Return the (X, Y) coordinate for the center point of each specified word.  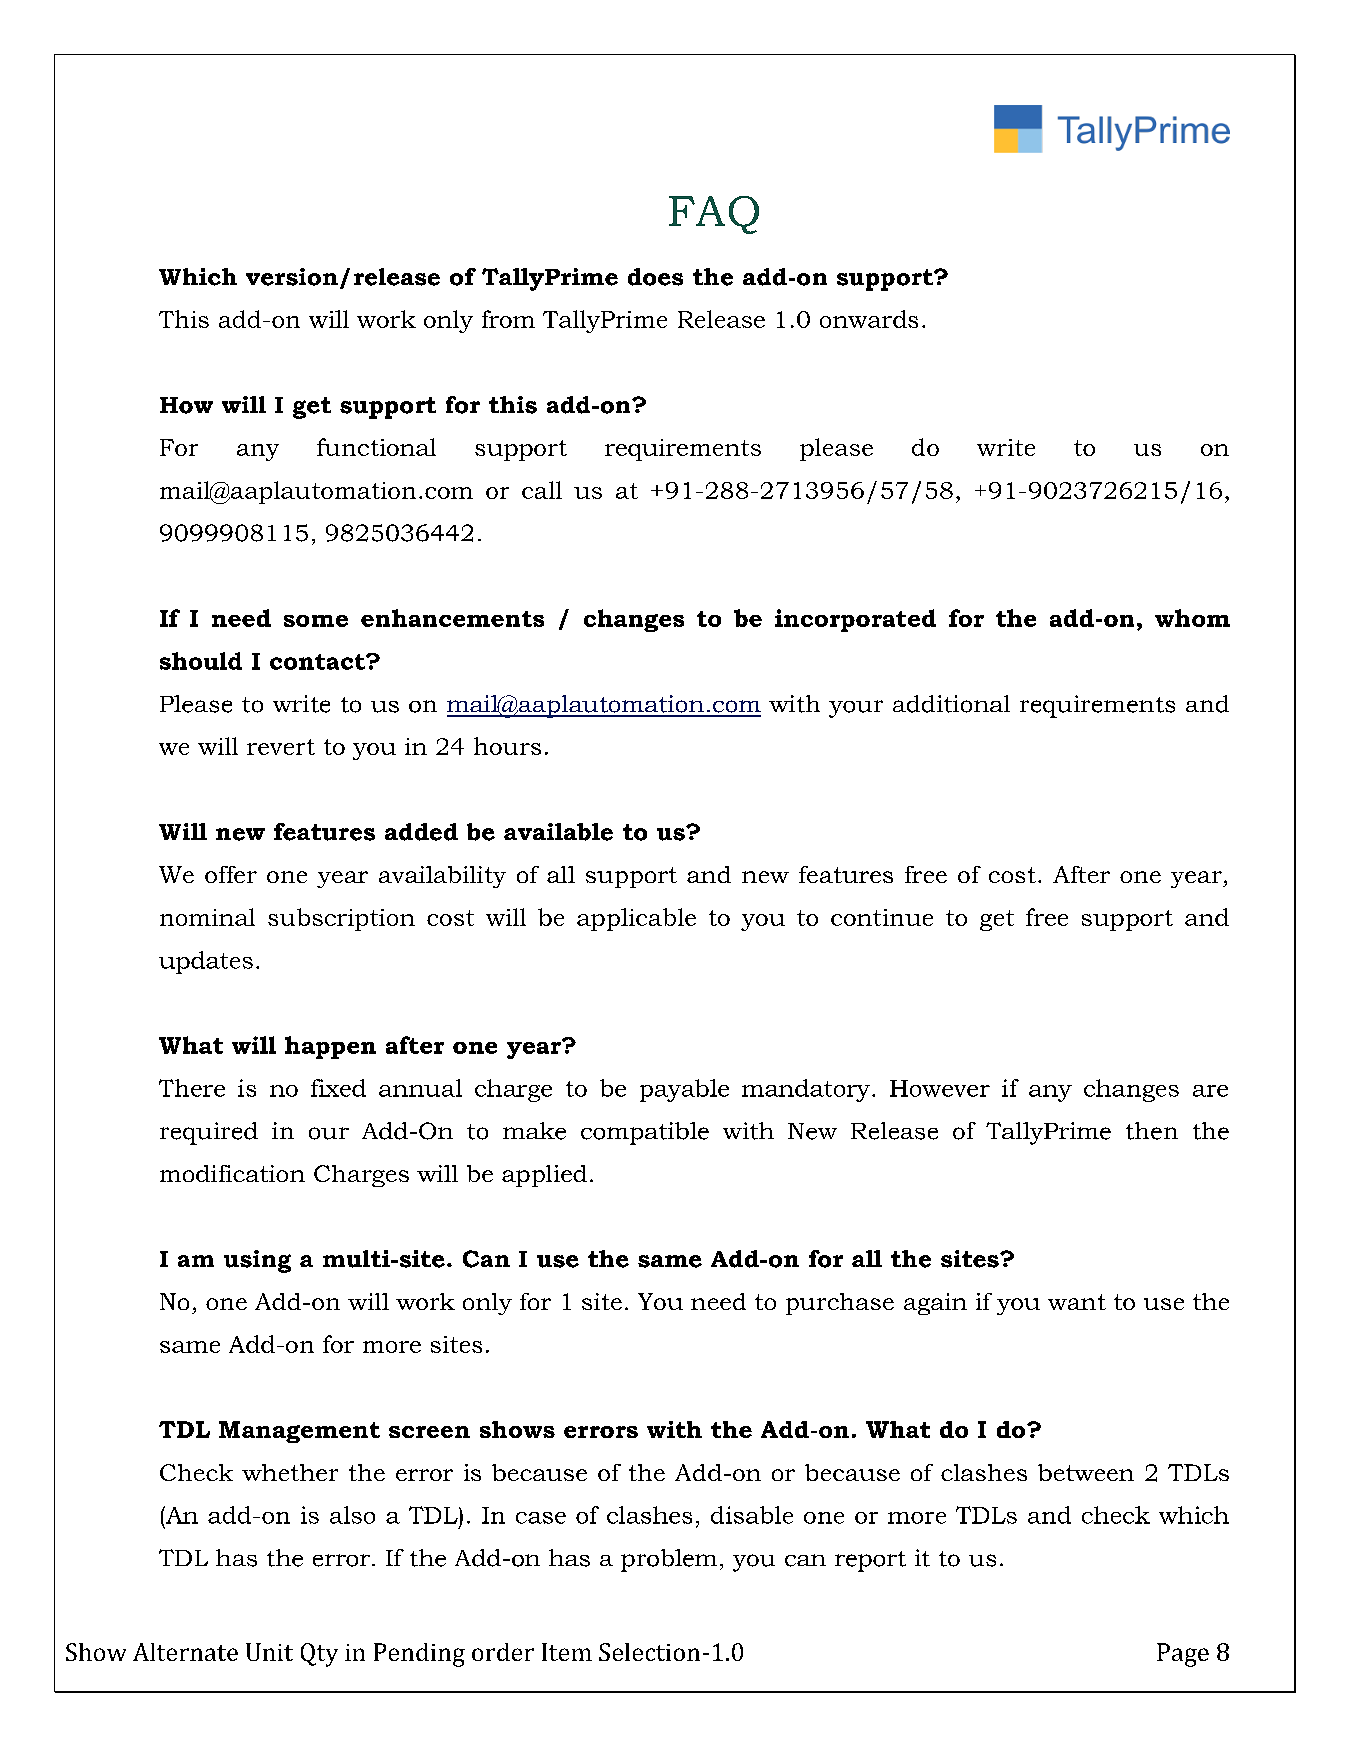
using (257, 1261)
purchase (840, 1304)
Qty (319, 1655)
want (1077, 1302)
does (655, 277)
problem (669, 1560)
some (316, 621)
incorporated (855, 620)
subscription (341, 919)
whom (1192, 618)
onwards (869, 319)
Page (1183, 1655)
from (508, 319)
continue (882, 917)
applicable (636, 919)
